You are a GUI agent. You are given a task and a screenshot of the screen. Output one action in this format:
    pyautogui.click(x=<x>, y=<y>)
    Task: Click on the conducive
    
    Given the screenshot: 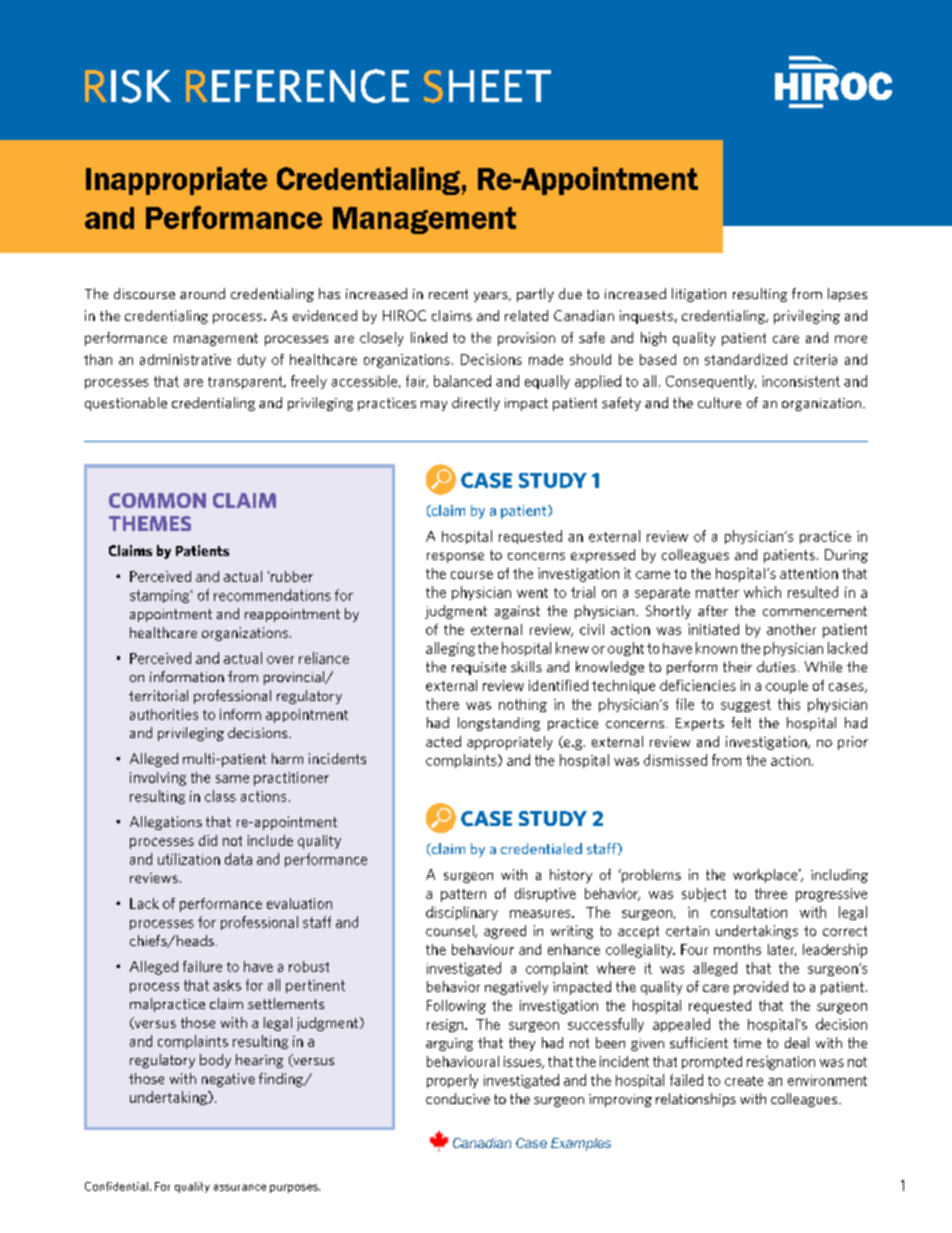 What is the action you would take?
    pyautogui.click(x=458, y=1098)
